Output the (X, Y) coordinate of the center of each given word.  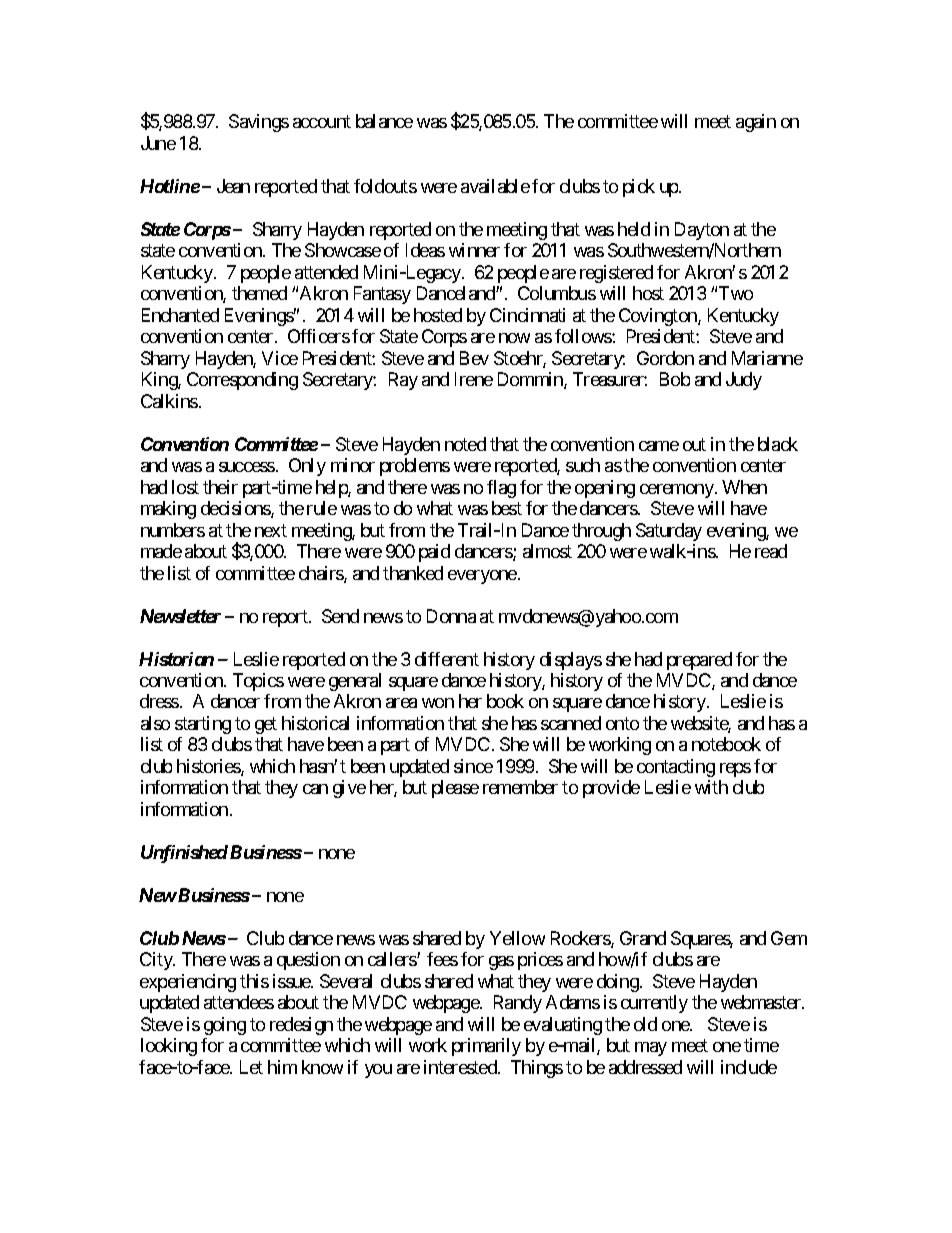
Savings (259, 123)
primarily (486, 1047)
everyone (482, 577)
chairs (322, 574)
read (771, 551)
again (756, 123)
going (225, 1026)
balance (384, 121)
